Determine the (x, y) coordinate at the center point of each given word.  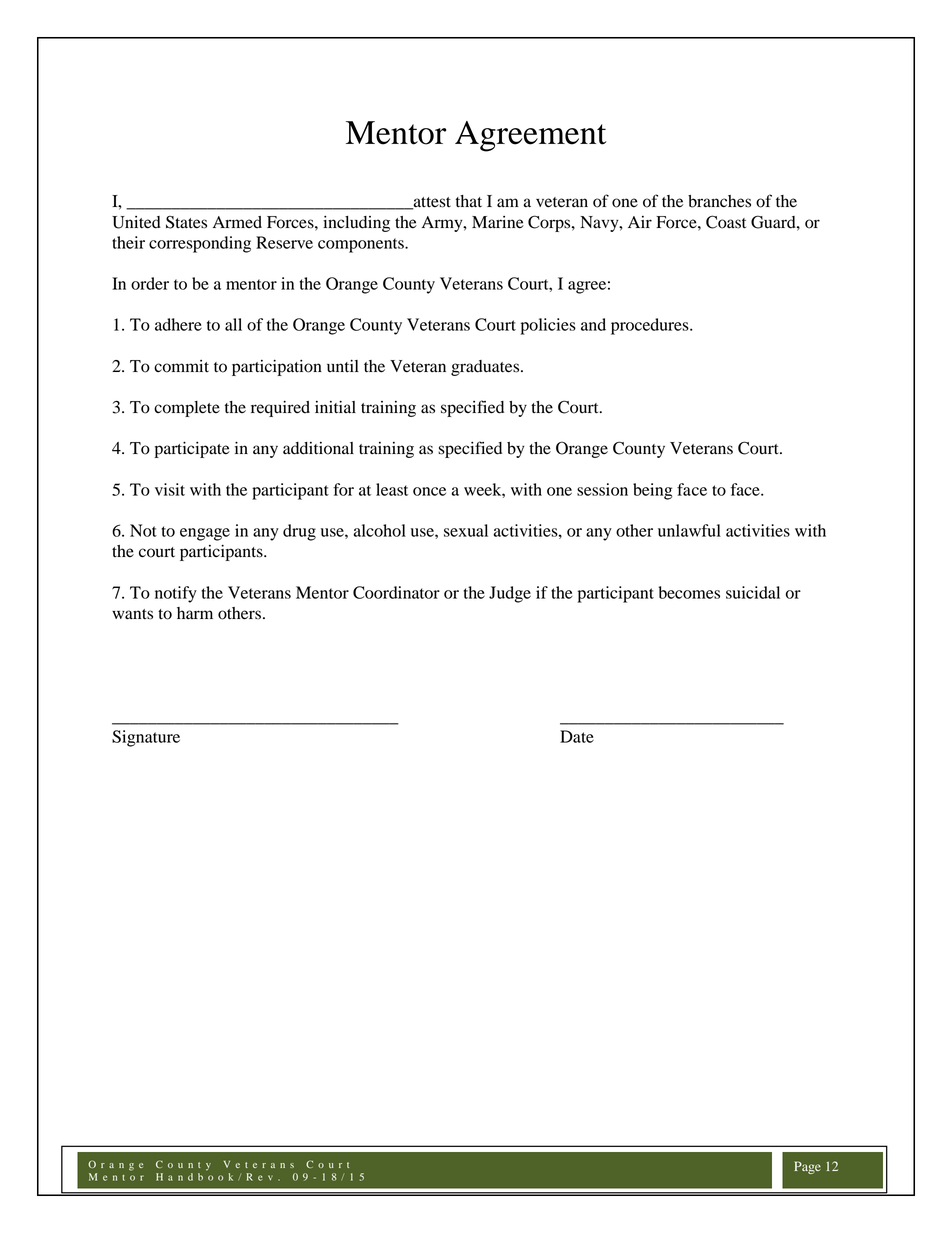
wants (132, 614)
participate (192, 449)
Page (807, 1167)
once (429, 491)
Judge (510, 594)
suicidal (753, 592)
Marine (498, 222)
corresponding (200, 244)
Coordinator (396, 592)
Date (577, 736)
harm (195, 613)
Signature (146, 738)
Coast (726, 222)
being (653, 491)
